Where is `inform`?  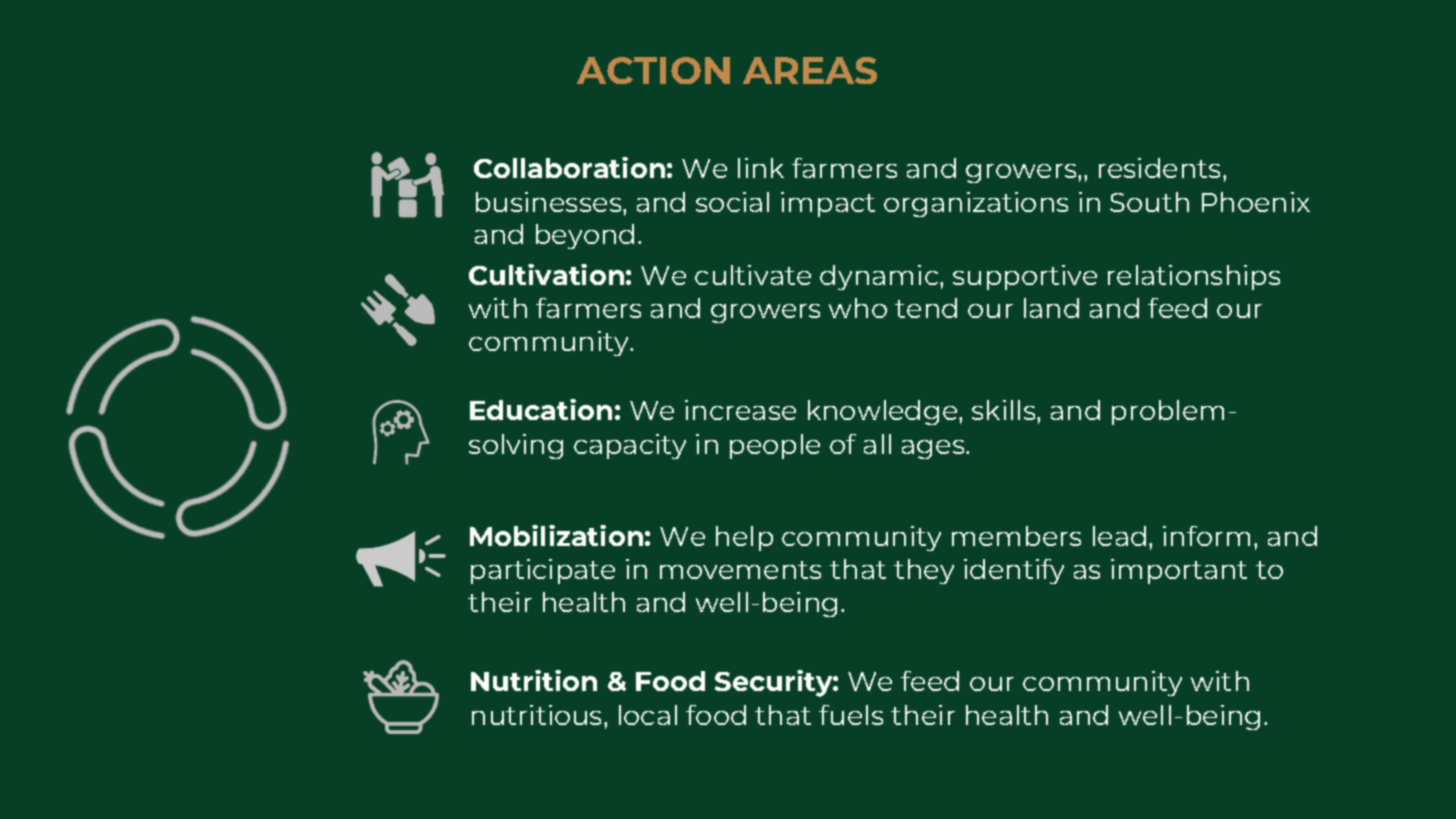
inform is located at coordinates (1206, 536).
